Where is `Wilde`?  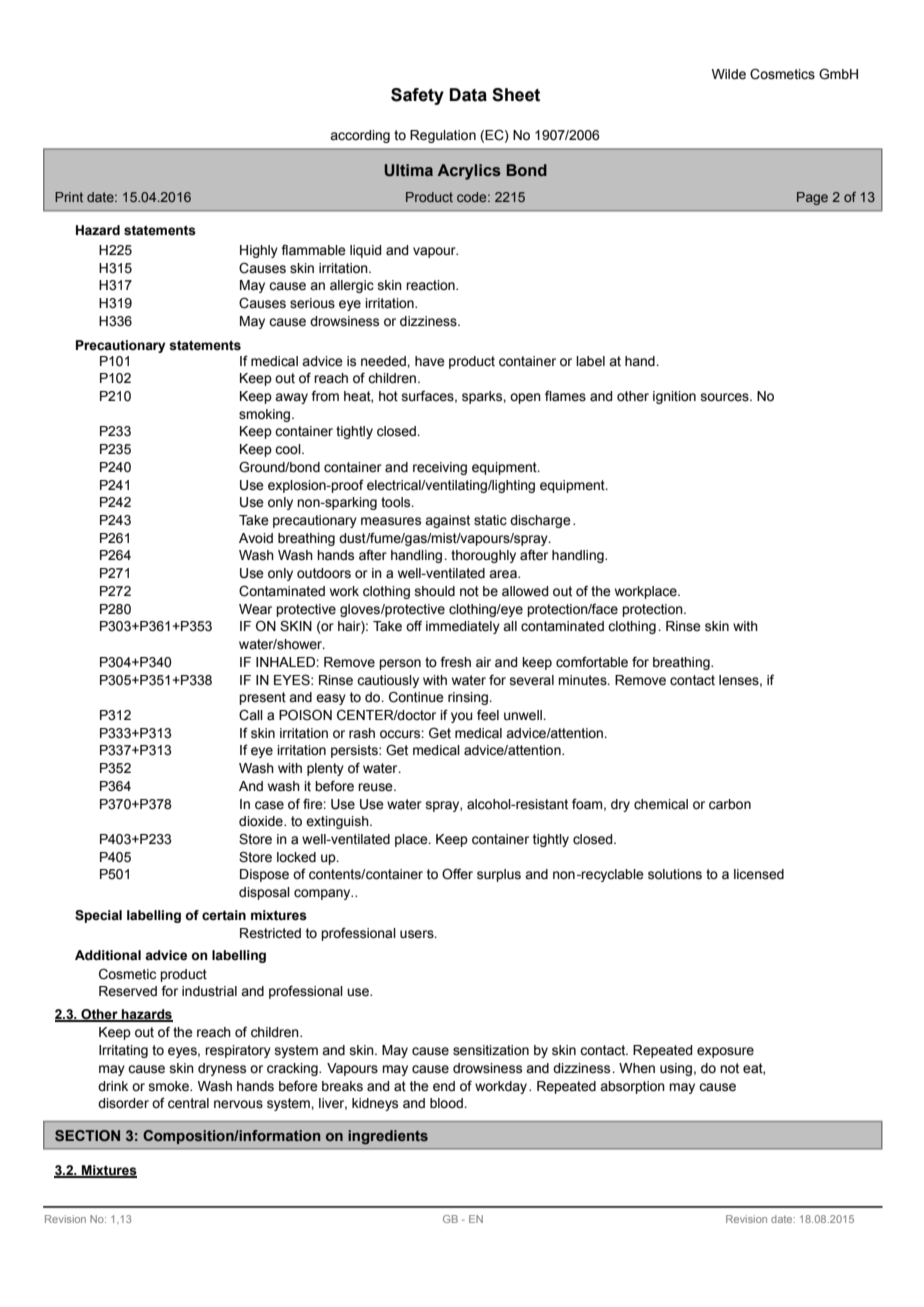 Wilde is located at coordinates (729, 74).
